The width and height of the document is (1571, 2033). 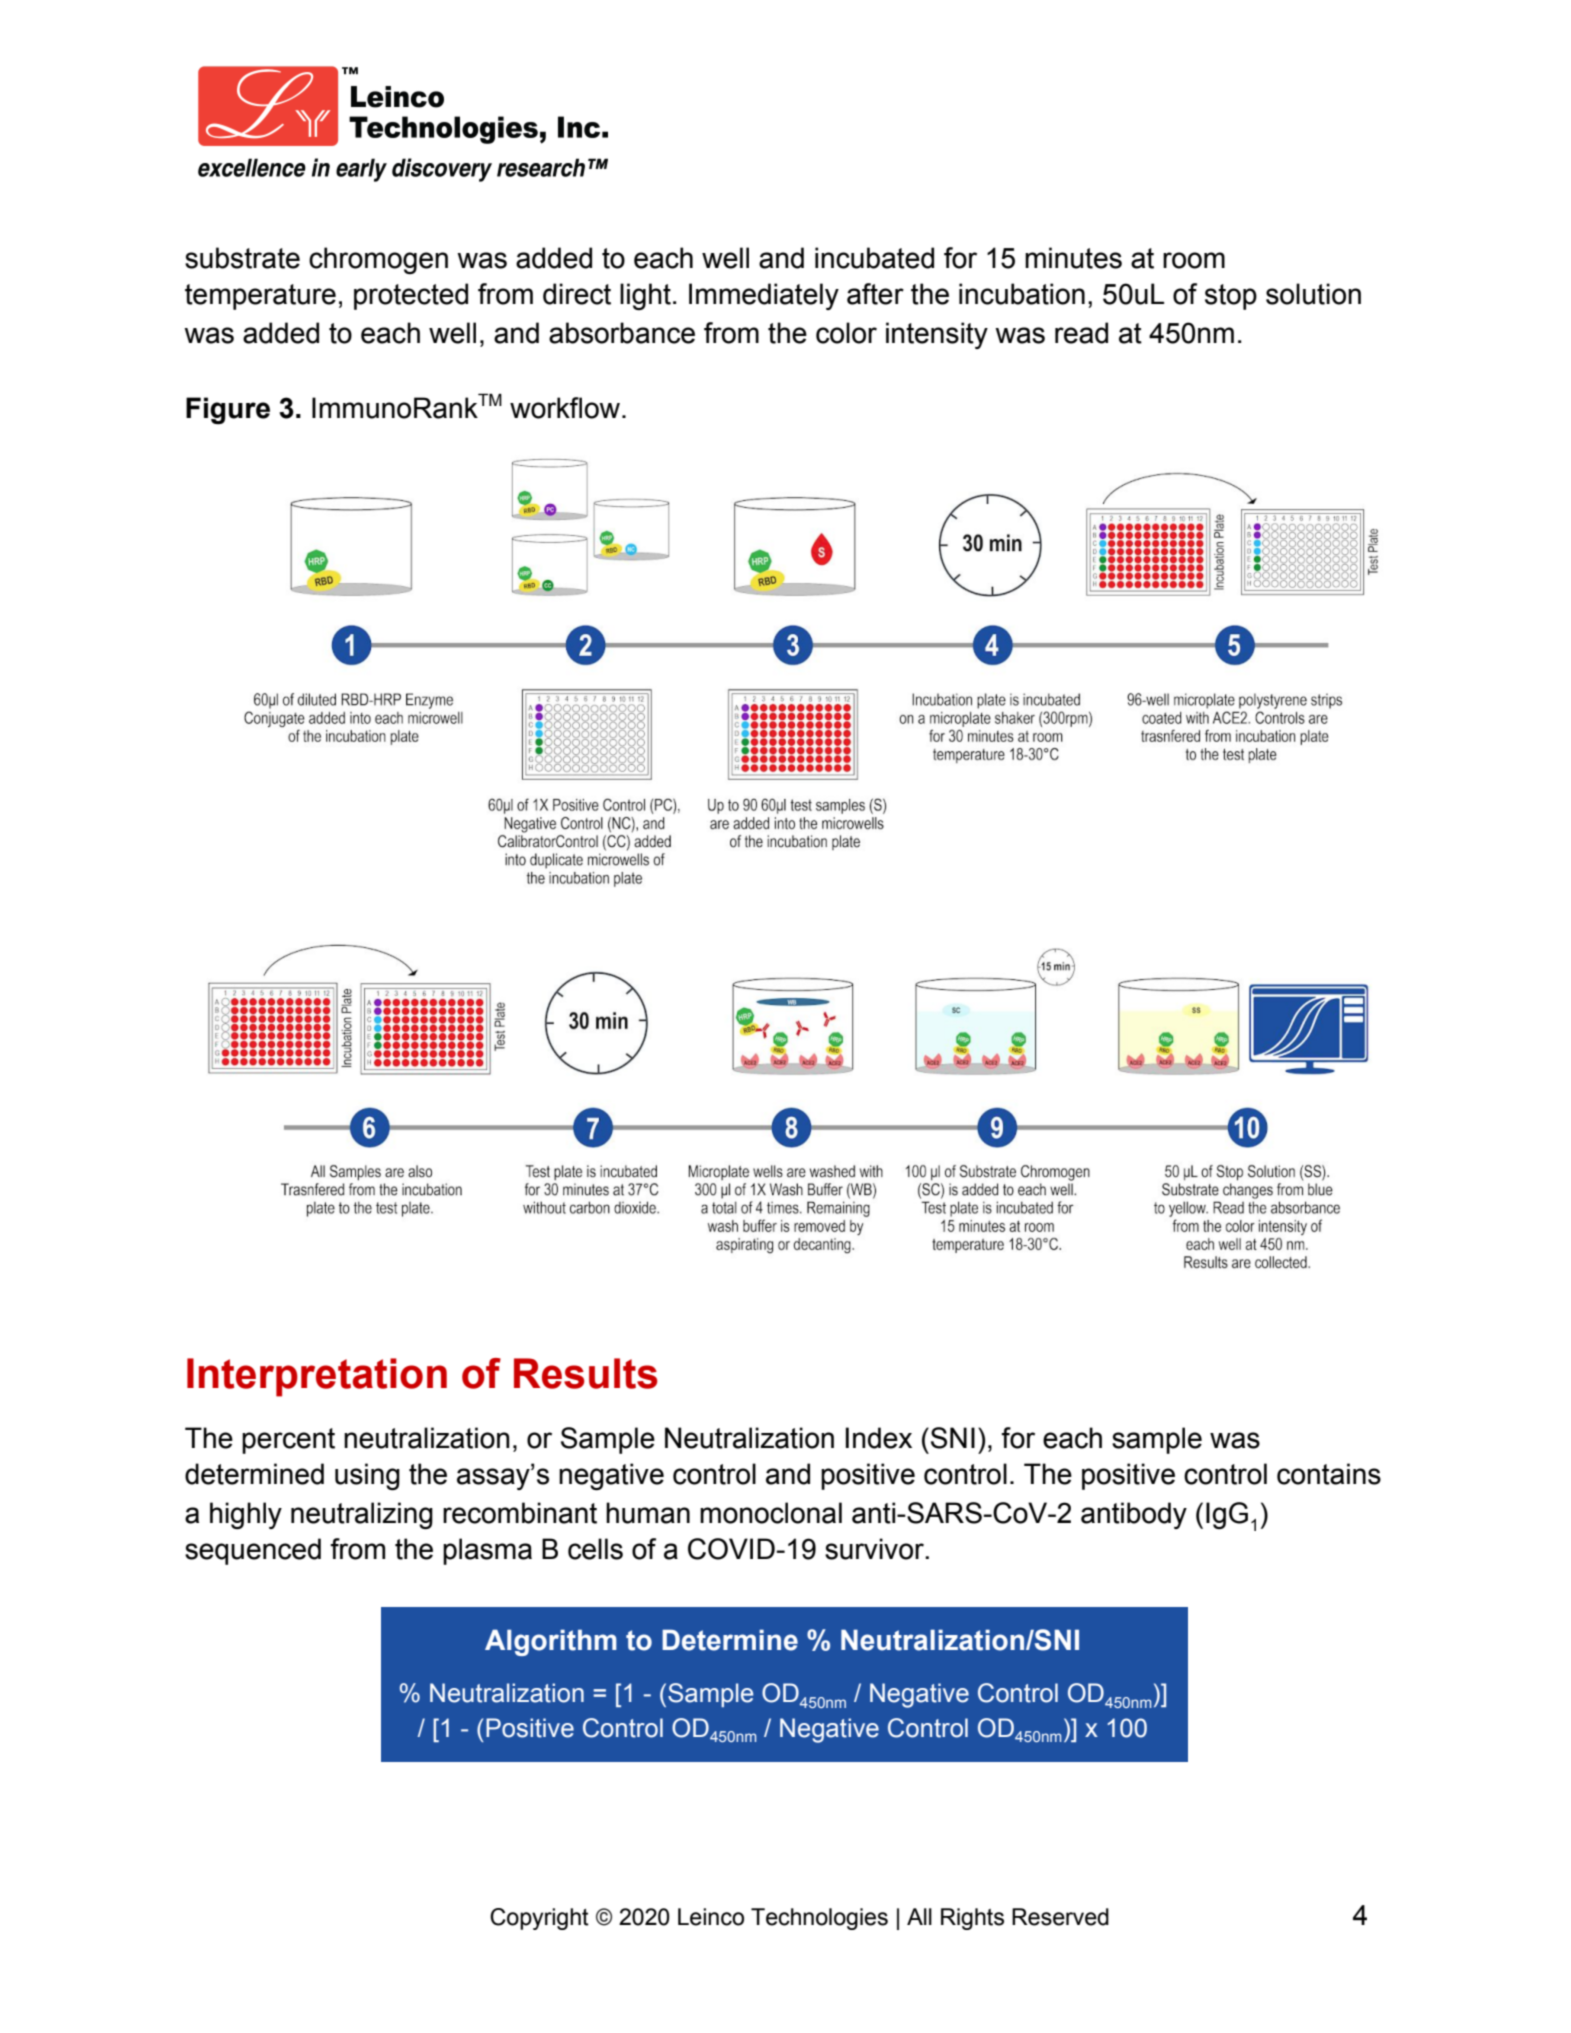 What do you see at coordinates (317, 1377) in the document?
I see `Interpretation` at bounding box center [317, 1377].
